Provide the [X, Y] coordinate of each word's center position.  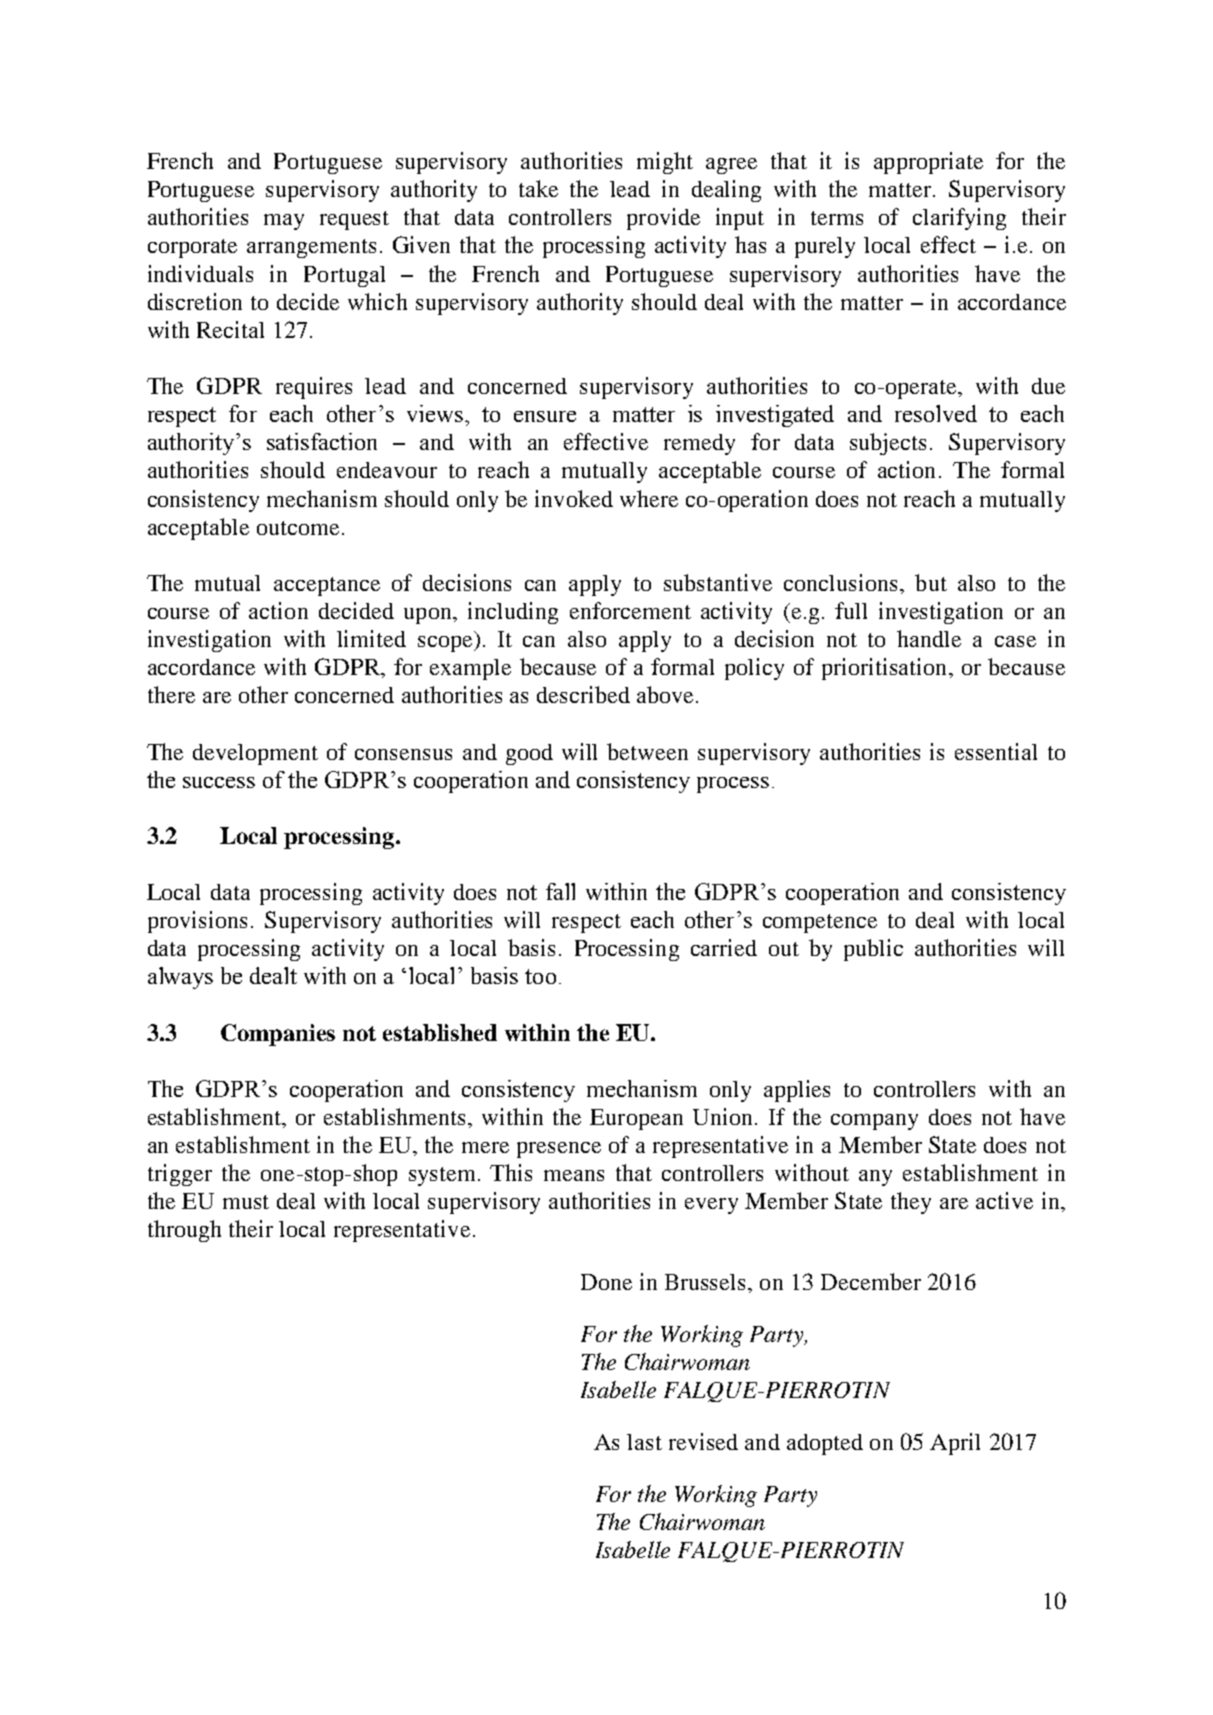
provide [663, 219]
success [219, 782]
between [647, 751]
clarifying [959, 219]
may [284, 222]
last [644, 1442]
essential [996, 751]
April [955, 1444]
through [184, 1231]
